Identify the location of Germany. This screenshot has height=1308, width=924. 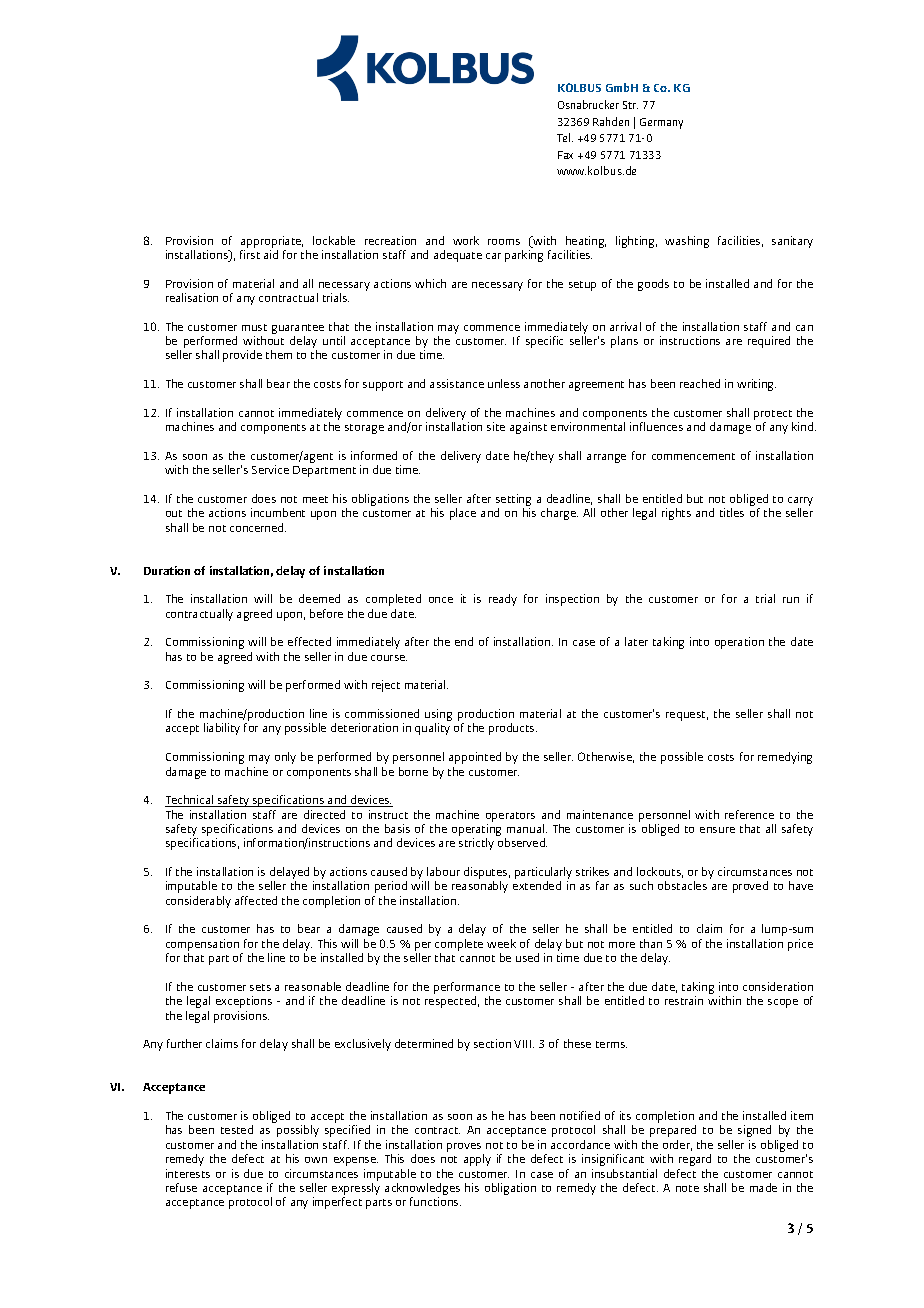
(661, 123).
